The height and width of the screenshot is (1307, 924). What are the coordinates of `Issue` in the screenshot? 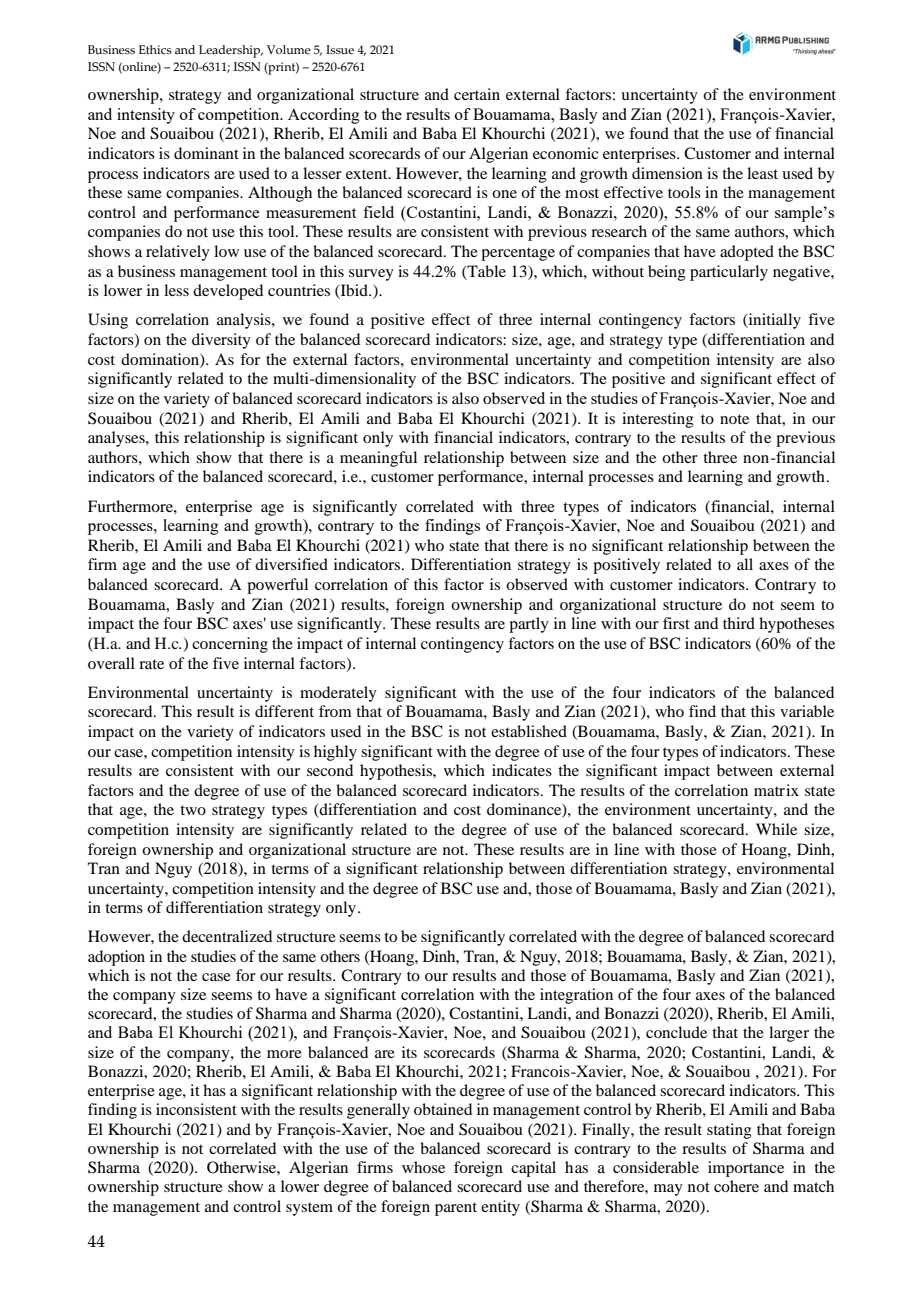 It's located at (340, 49).
